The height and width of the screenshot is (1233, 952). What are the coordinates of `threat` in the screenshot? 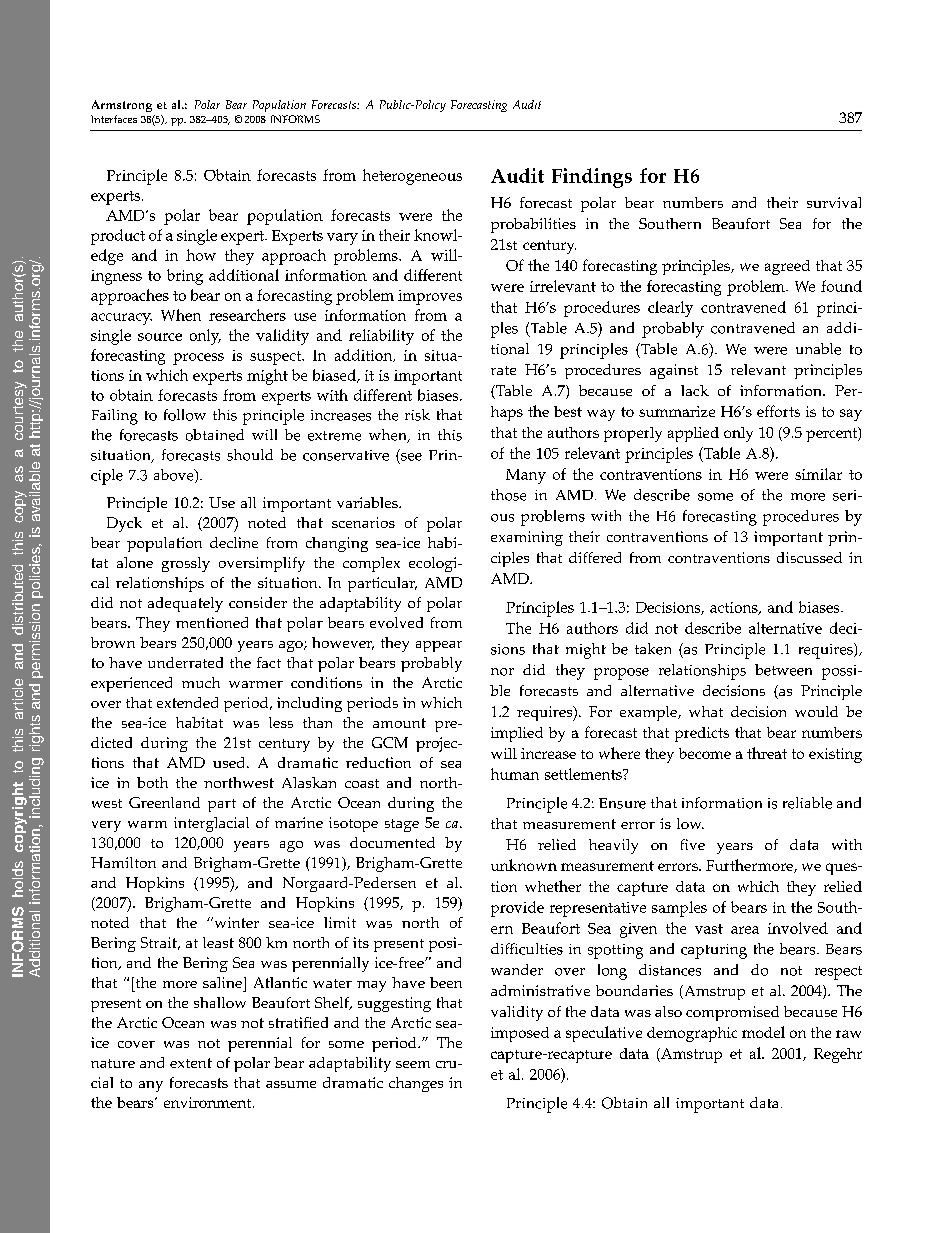 It's located at (767, 753).
